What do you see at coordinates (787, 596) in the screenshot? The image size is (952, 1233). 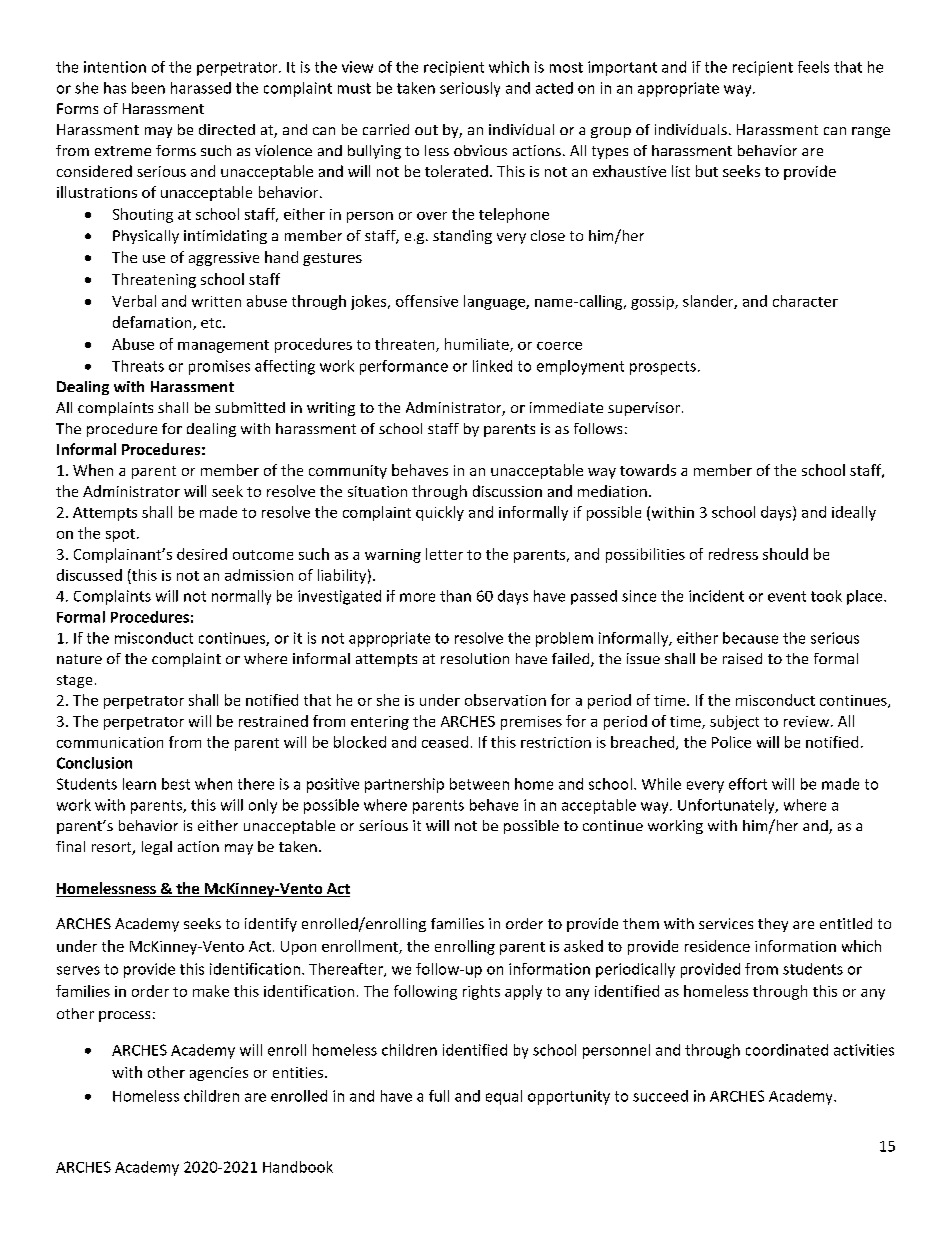 I see `event` at bounding box center [787, 596].
